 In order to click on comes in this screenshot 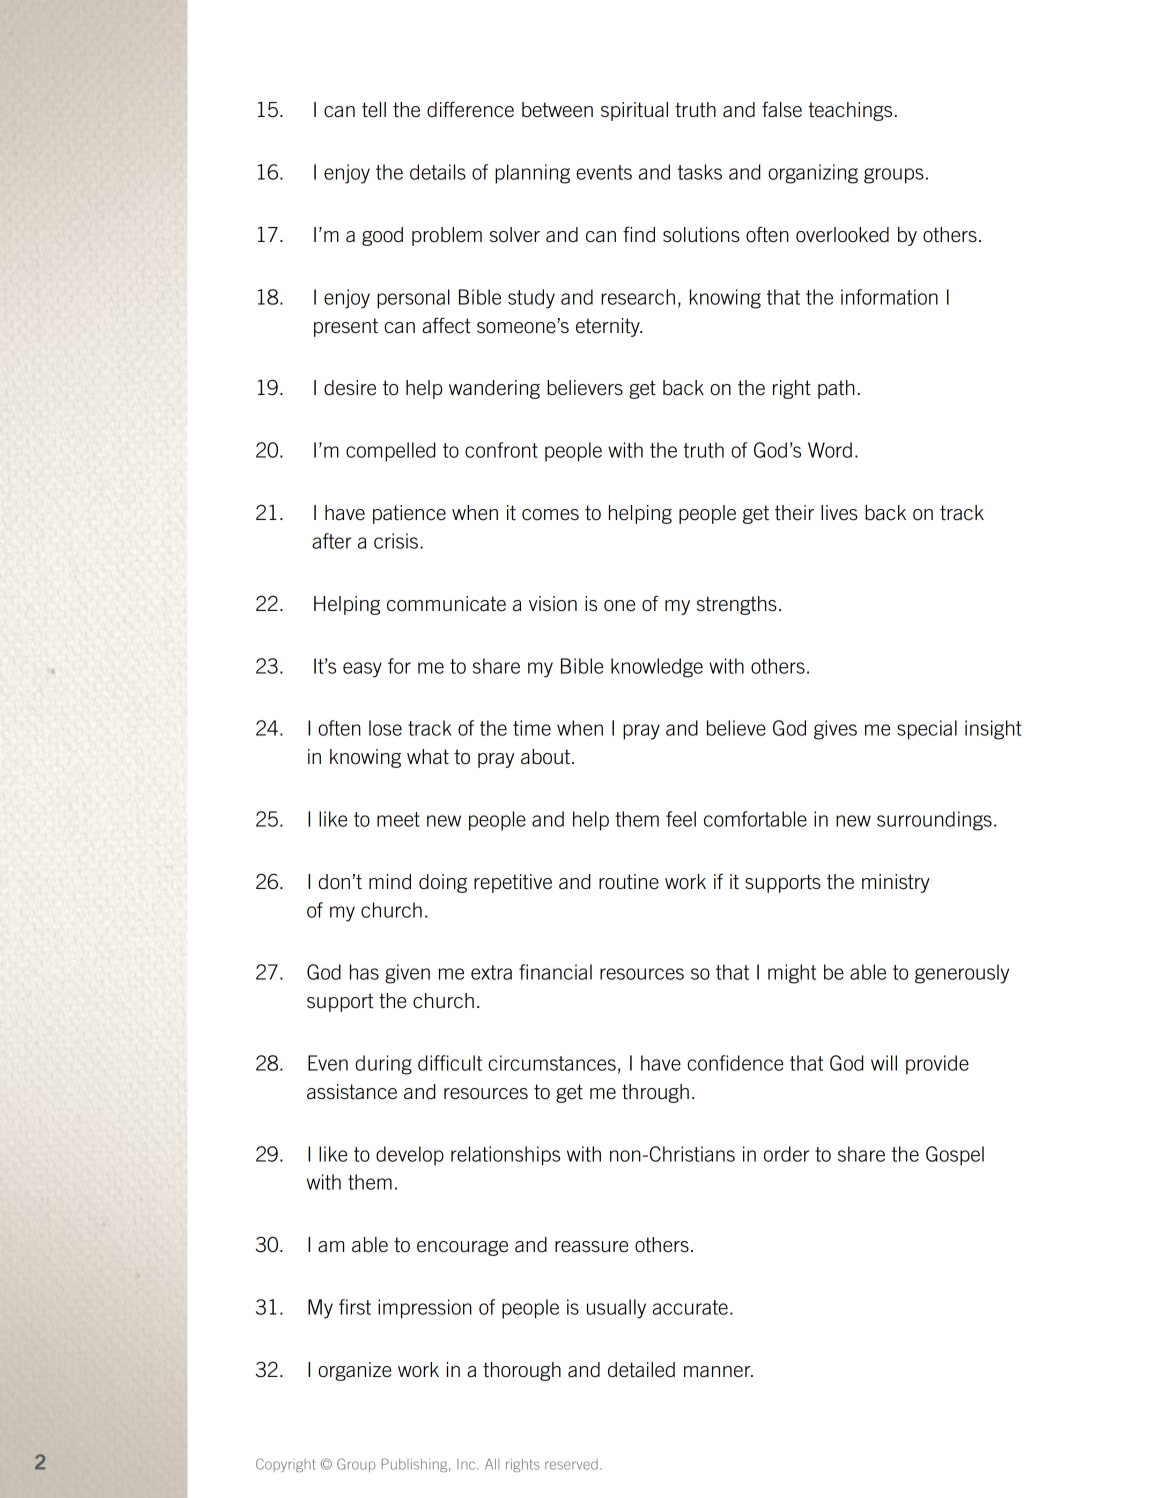, I will do `click(550, 515)`.
